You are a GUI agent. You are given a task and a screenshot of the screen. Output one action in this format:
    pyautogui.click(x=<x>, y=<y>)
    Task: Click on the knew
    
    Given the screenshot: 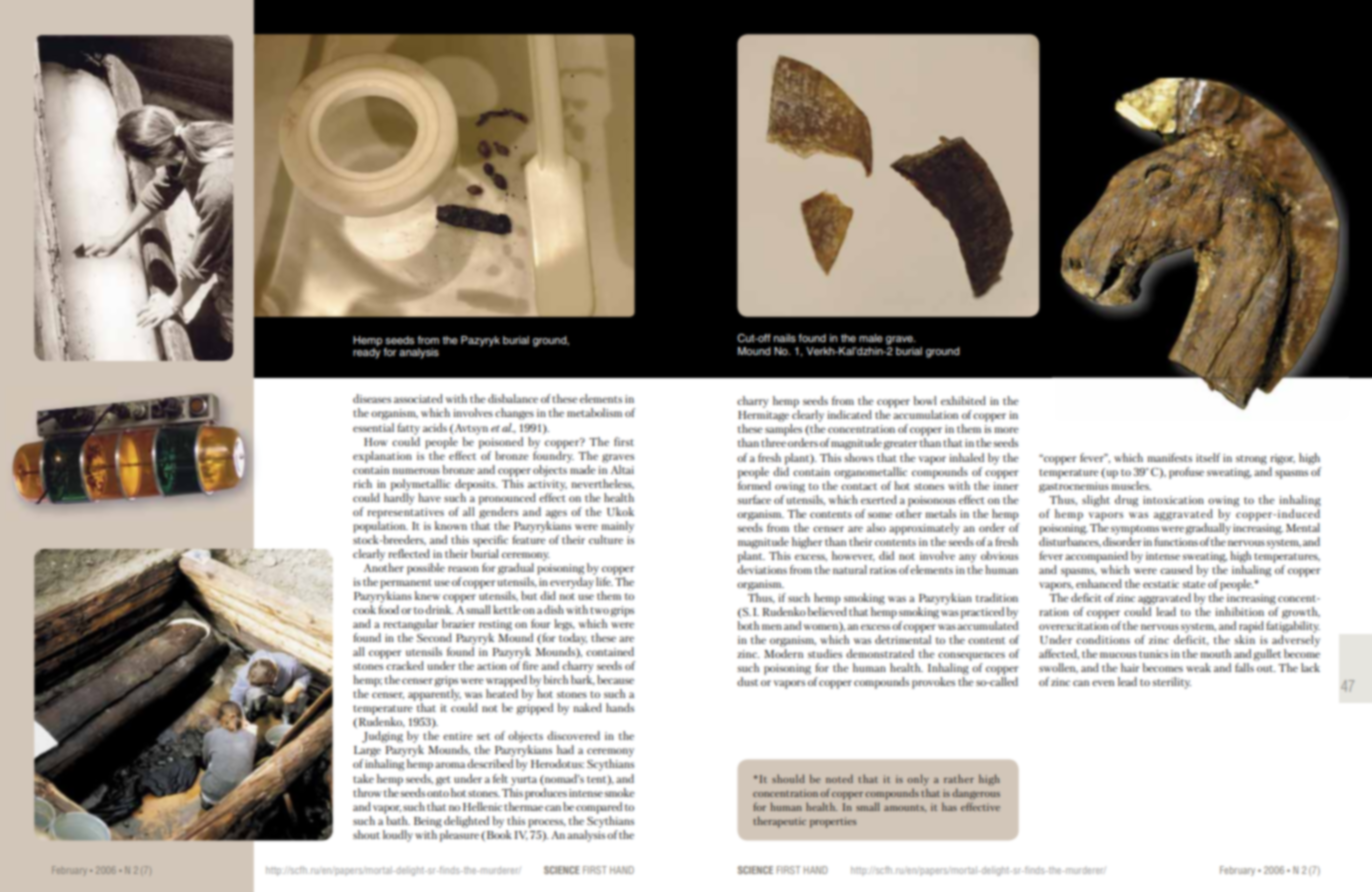 What is the action you would take?
    pyautogui.click(x=427, y=595)
